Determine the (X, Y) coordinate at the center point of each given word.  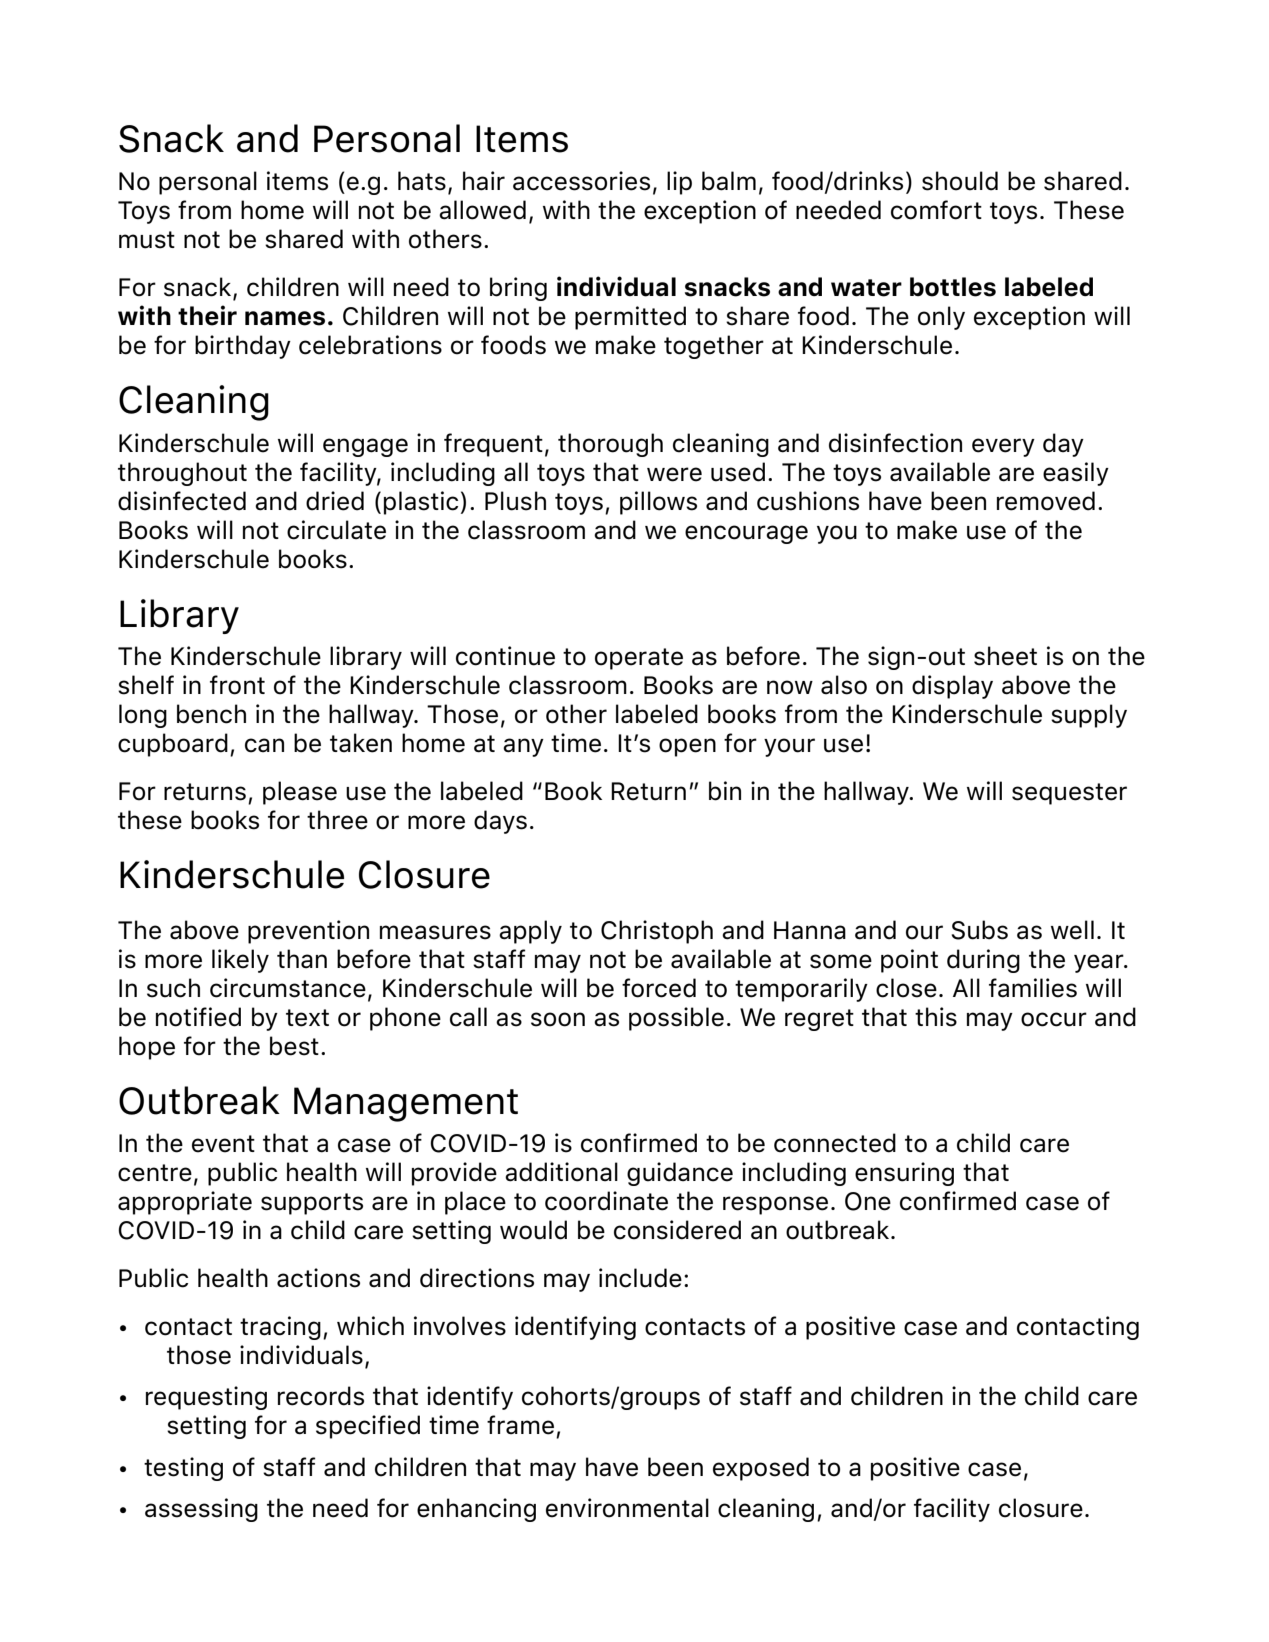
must (147, 240)
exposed (761, 1469)
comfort (936, 210)
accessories (581, 181)
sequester (1069, 794)
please (300, 793)
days (500, 822)
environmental (627, 1508)
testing (183, 1469)
